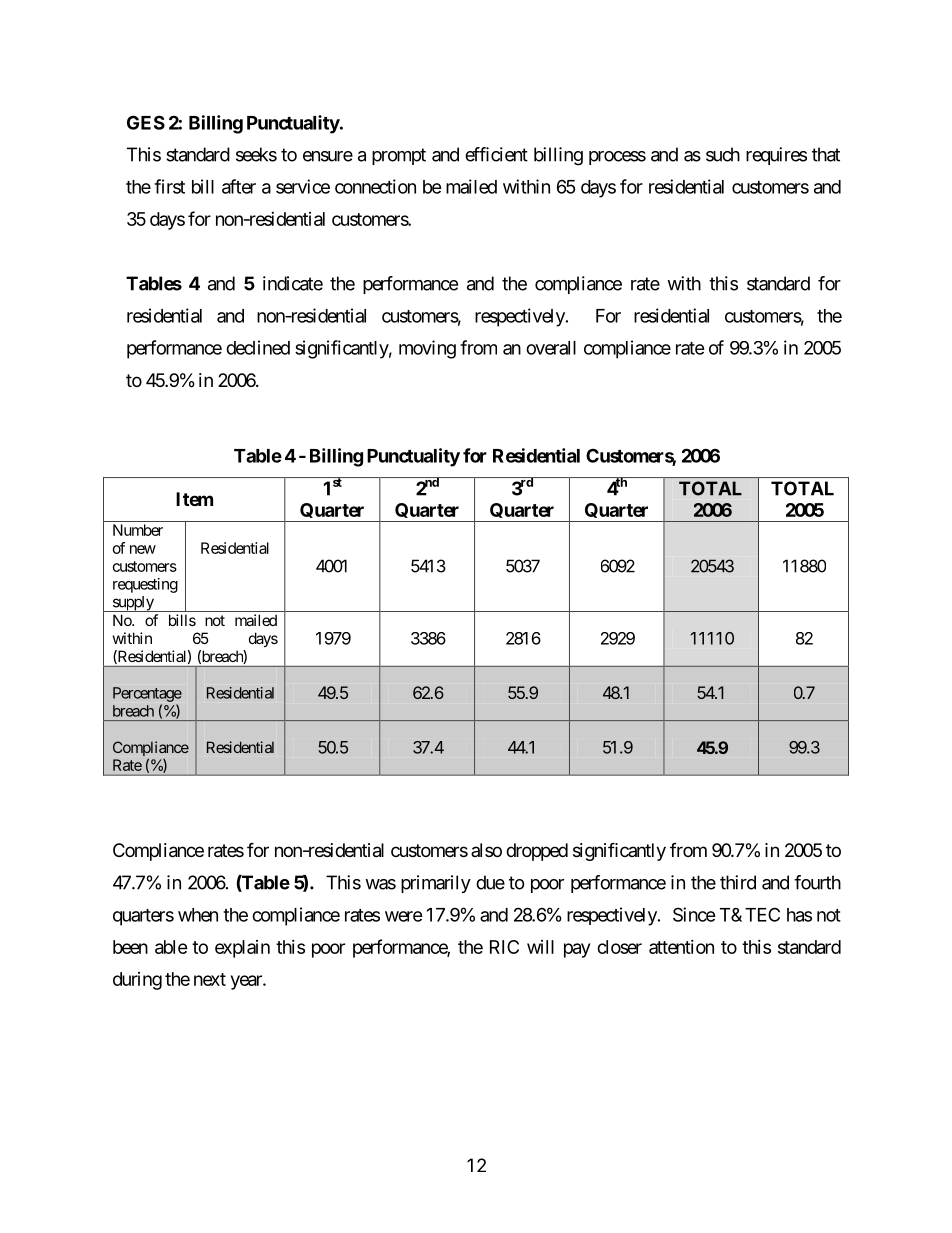 The image size is (952, 1233). What do you see at coordinates (681, 947) in the screenshot?
I see `attention` at bounding box center [681, 947].
